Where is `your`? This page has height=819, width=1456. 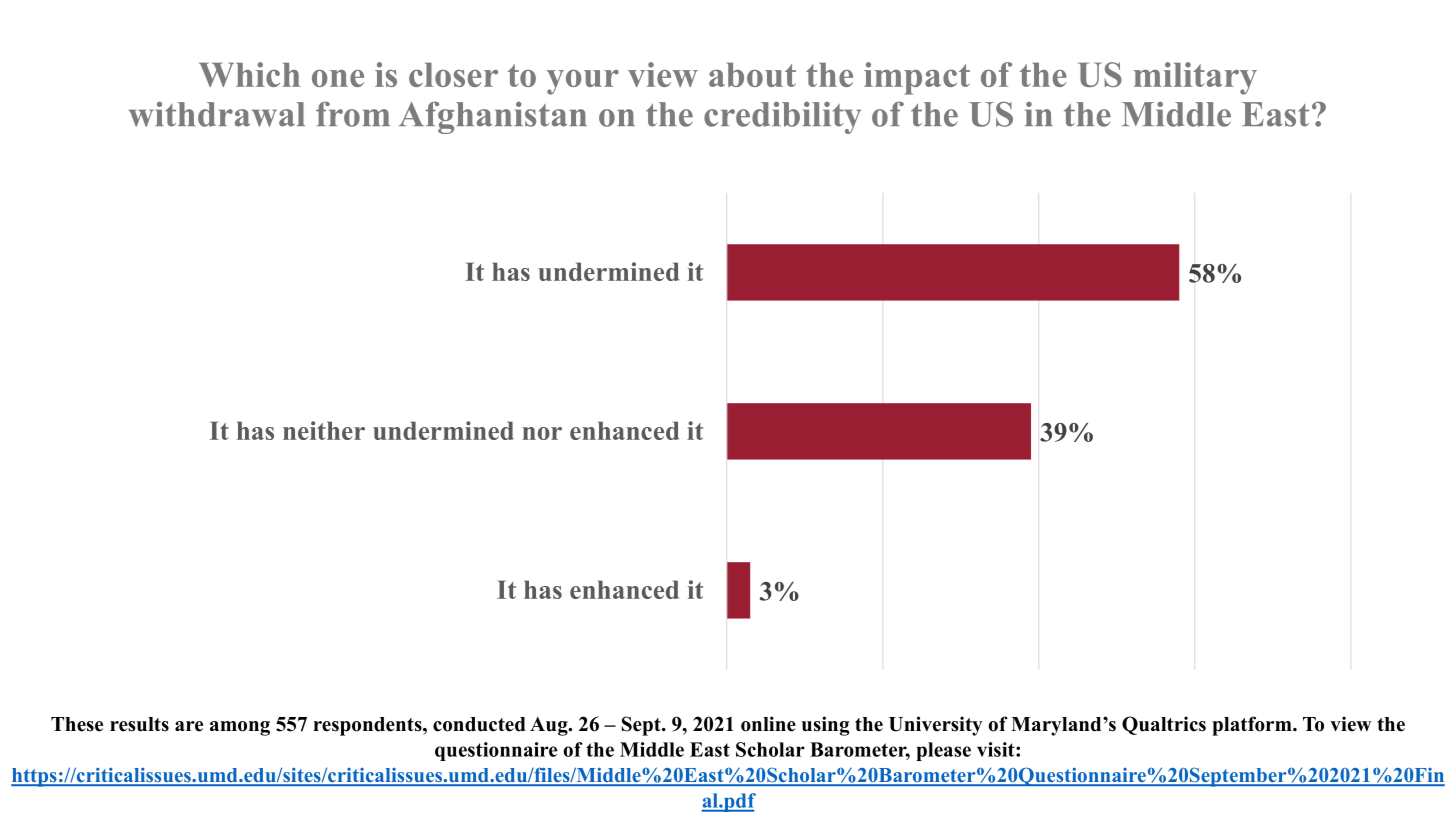
your is located at coordinates (583, 82).
